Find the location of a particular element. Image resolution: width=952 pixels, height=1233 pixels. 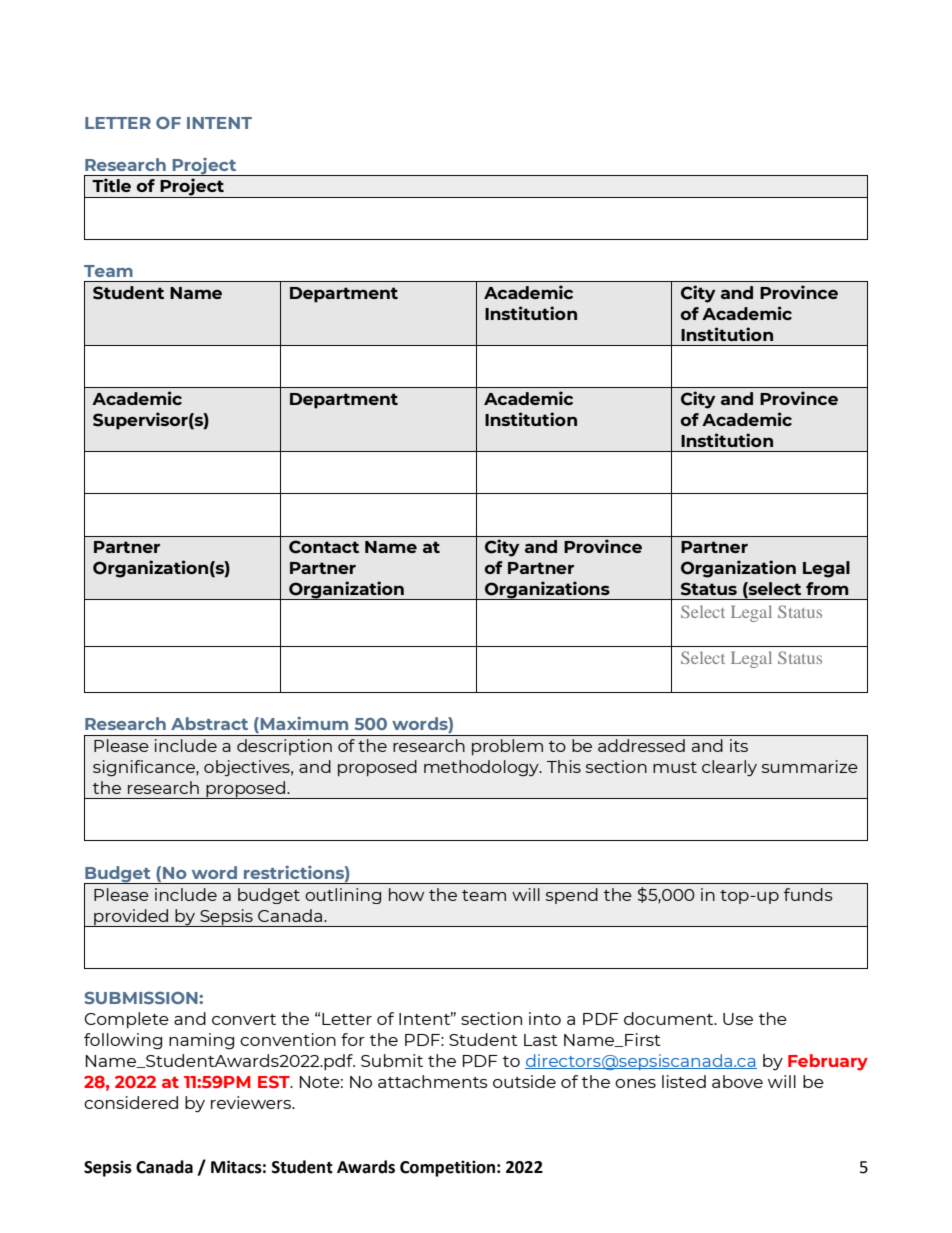

addressed is located at coordinates (641, 745).
